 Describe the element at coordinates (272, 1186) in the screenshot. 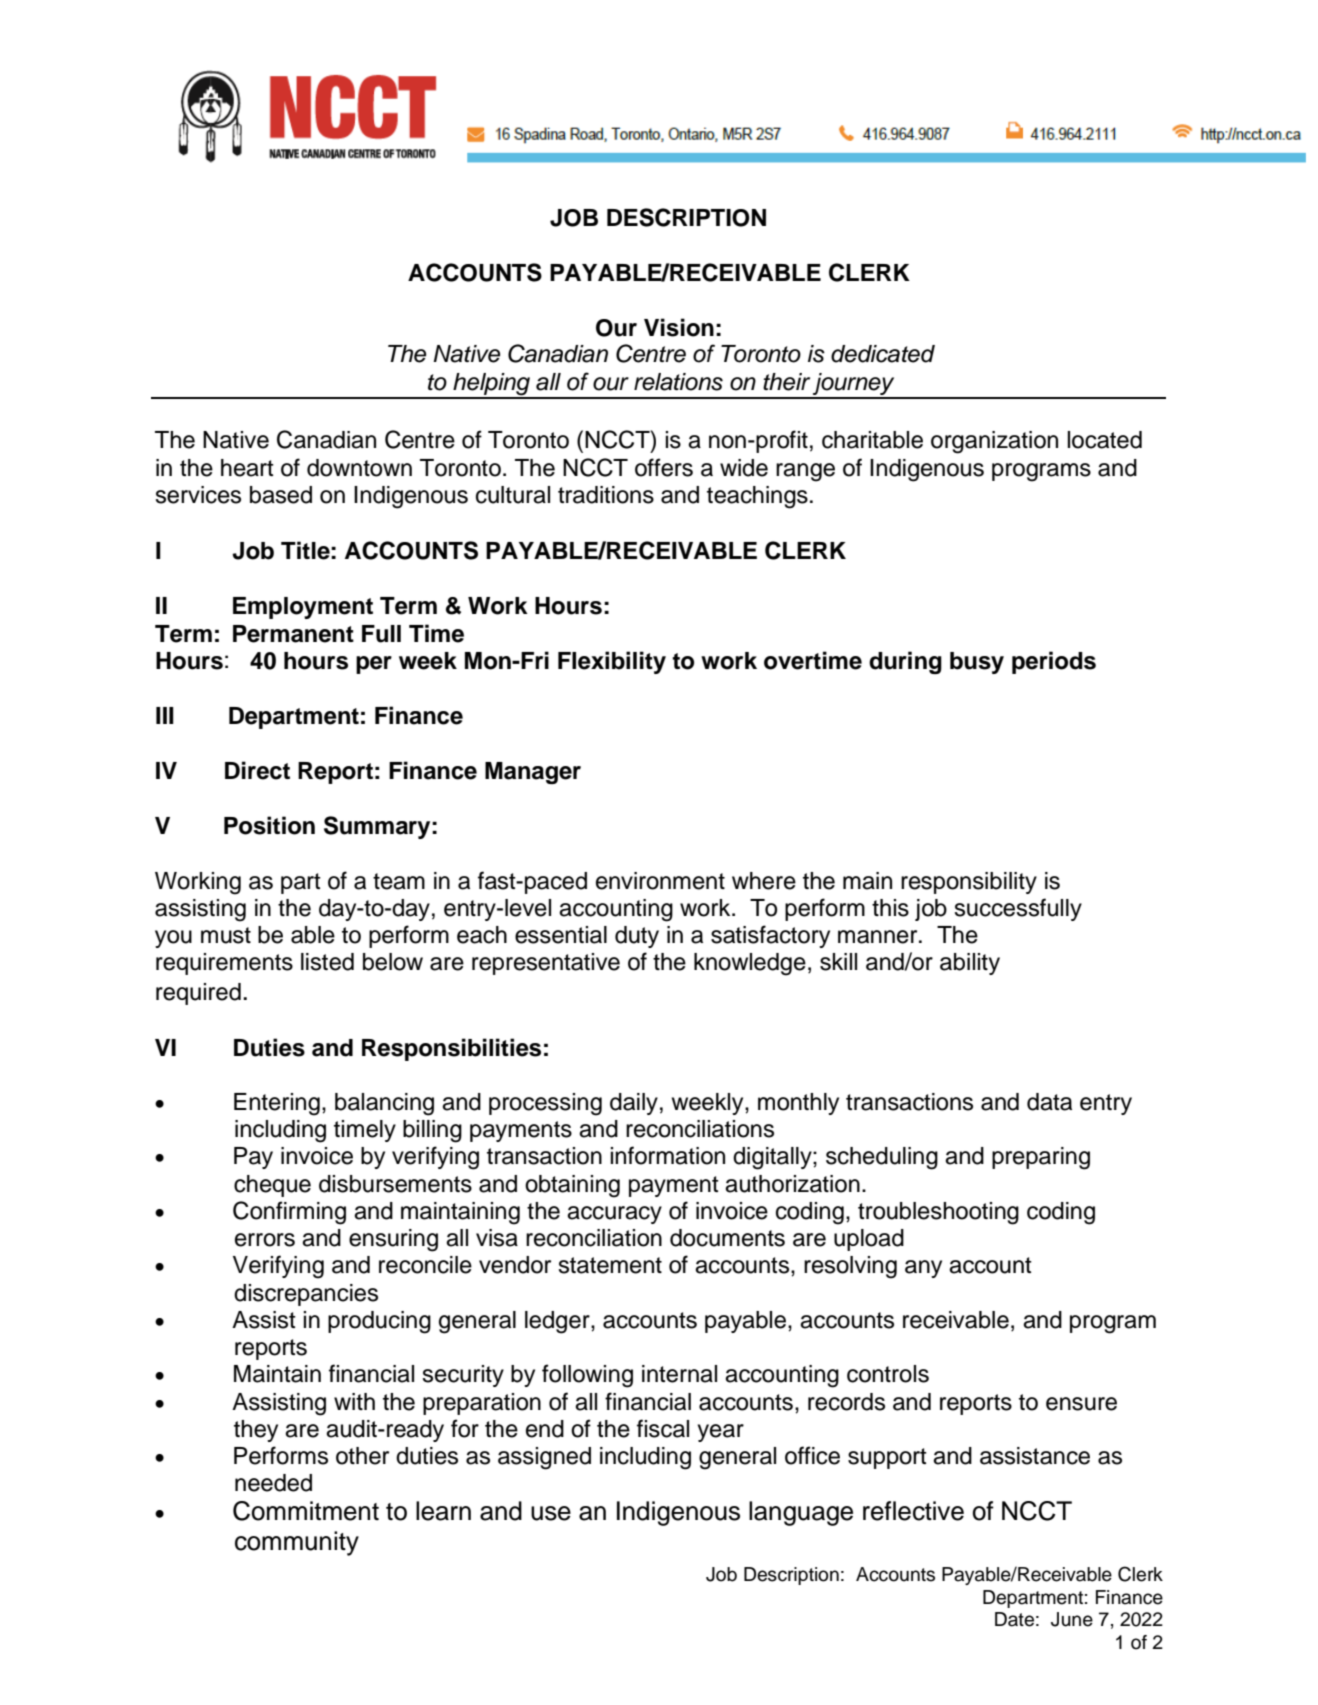

I see `cheque` at that location.
